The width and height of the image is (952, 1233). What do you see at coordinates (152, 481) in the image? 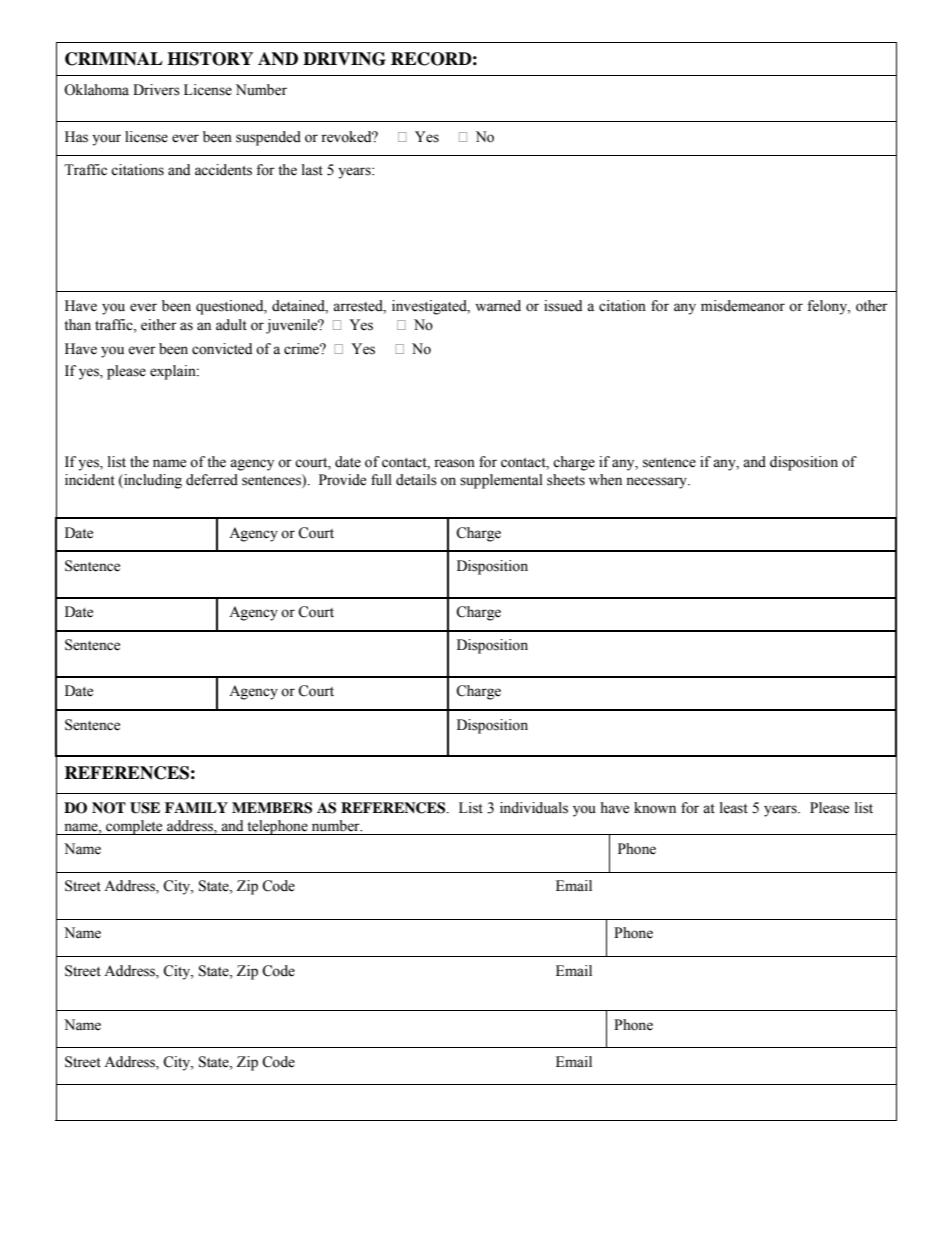
I see `including` at bounding box center [152, 481].
